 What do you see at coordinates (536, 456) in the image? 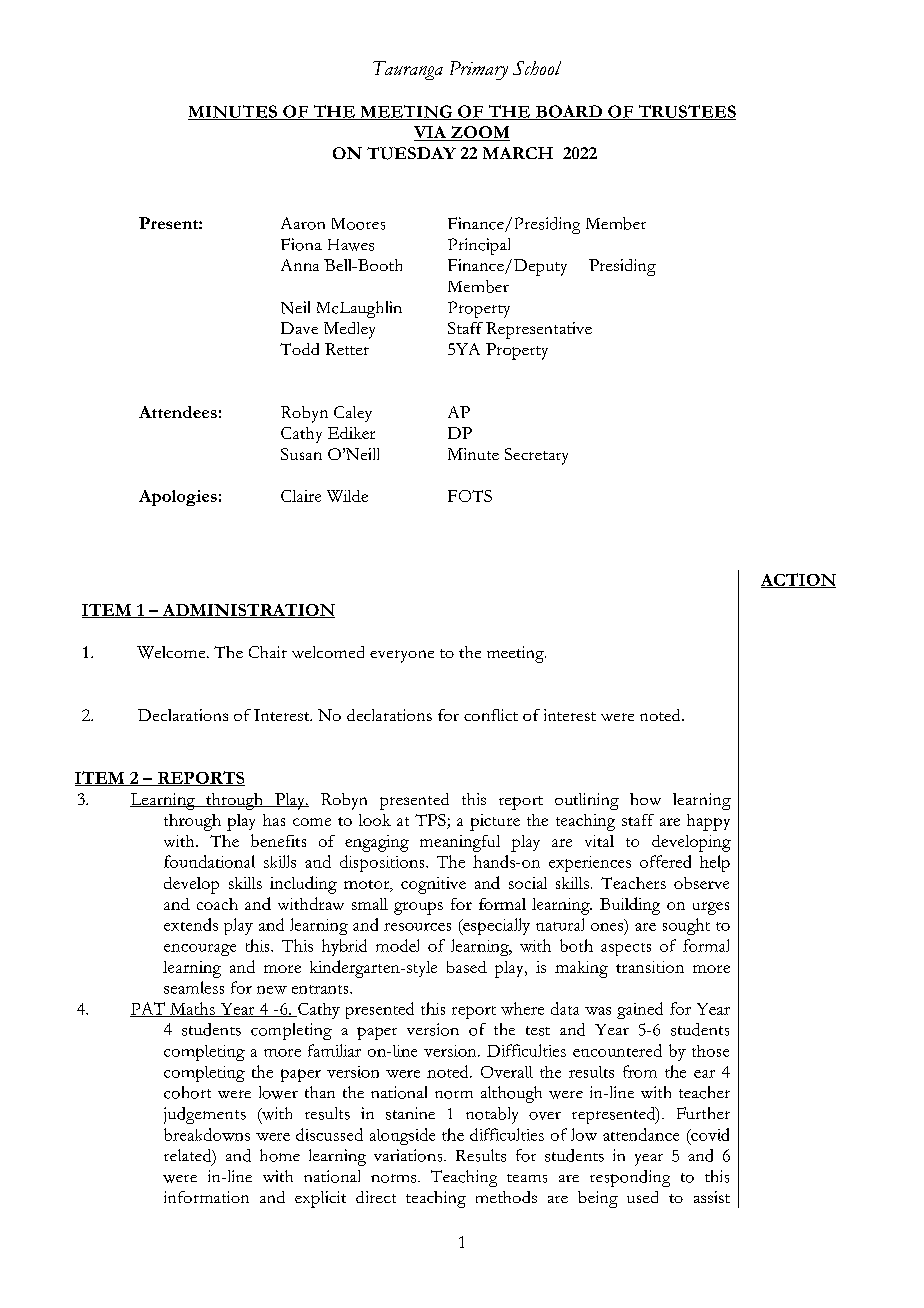
I see `Secretary` at bounding box center [536, 456].
